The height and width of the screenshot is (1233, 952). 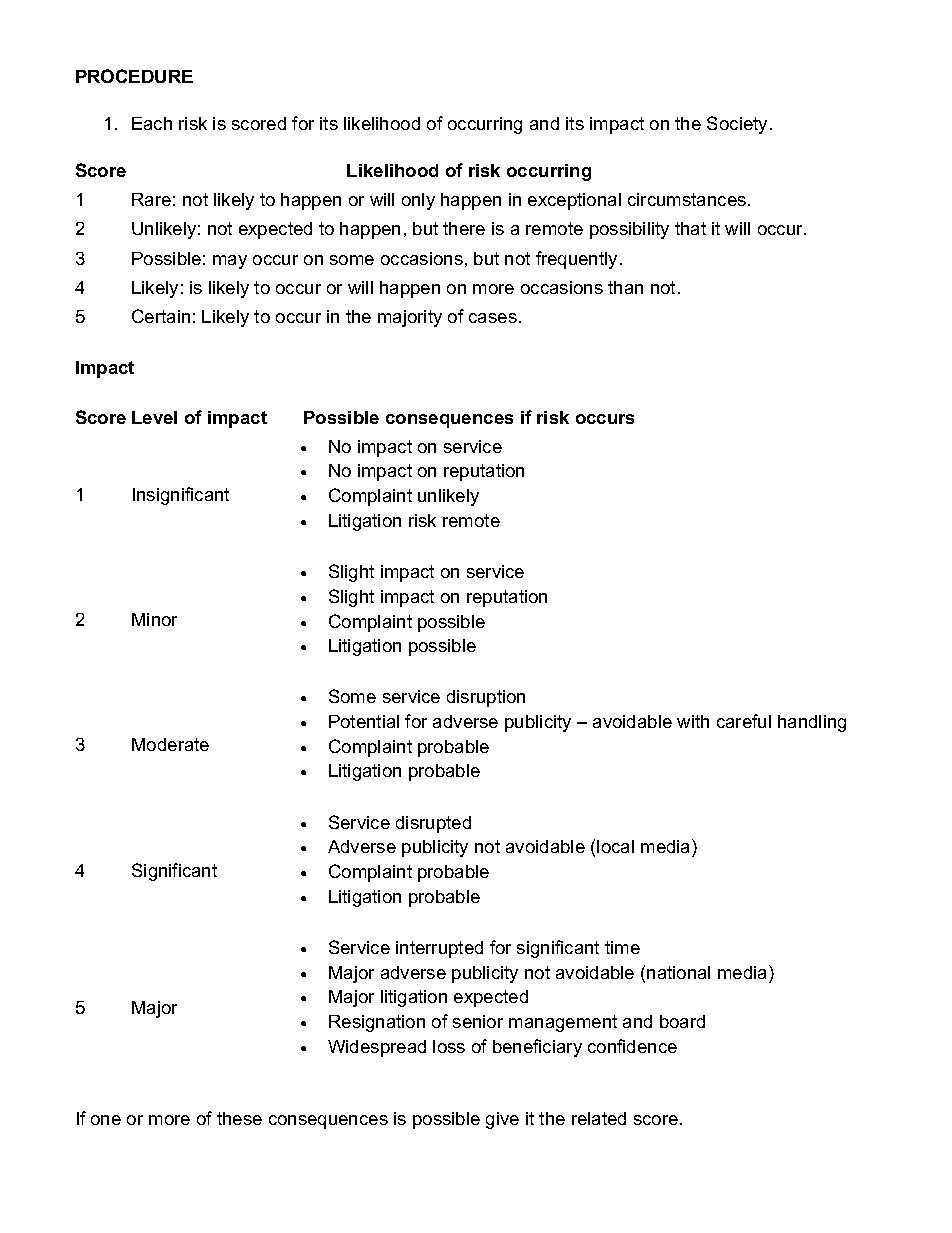 What do you see at coordinates (161, 316) in the screenshot?
I see `Certain` at bounding box center [161, 316].
